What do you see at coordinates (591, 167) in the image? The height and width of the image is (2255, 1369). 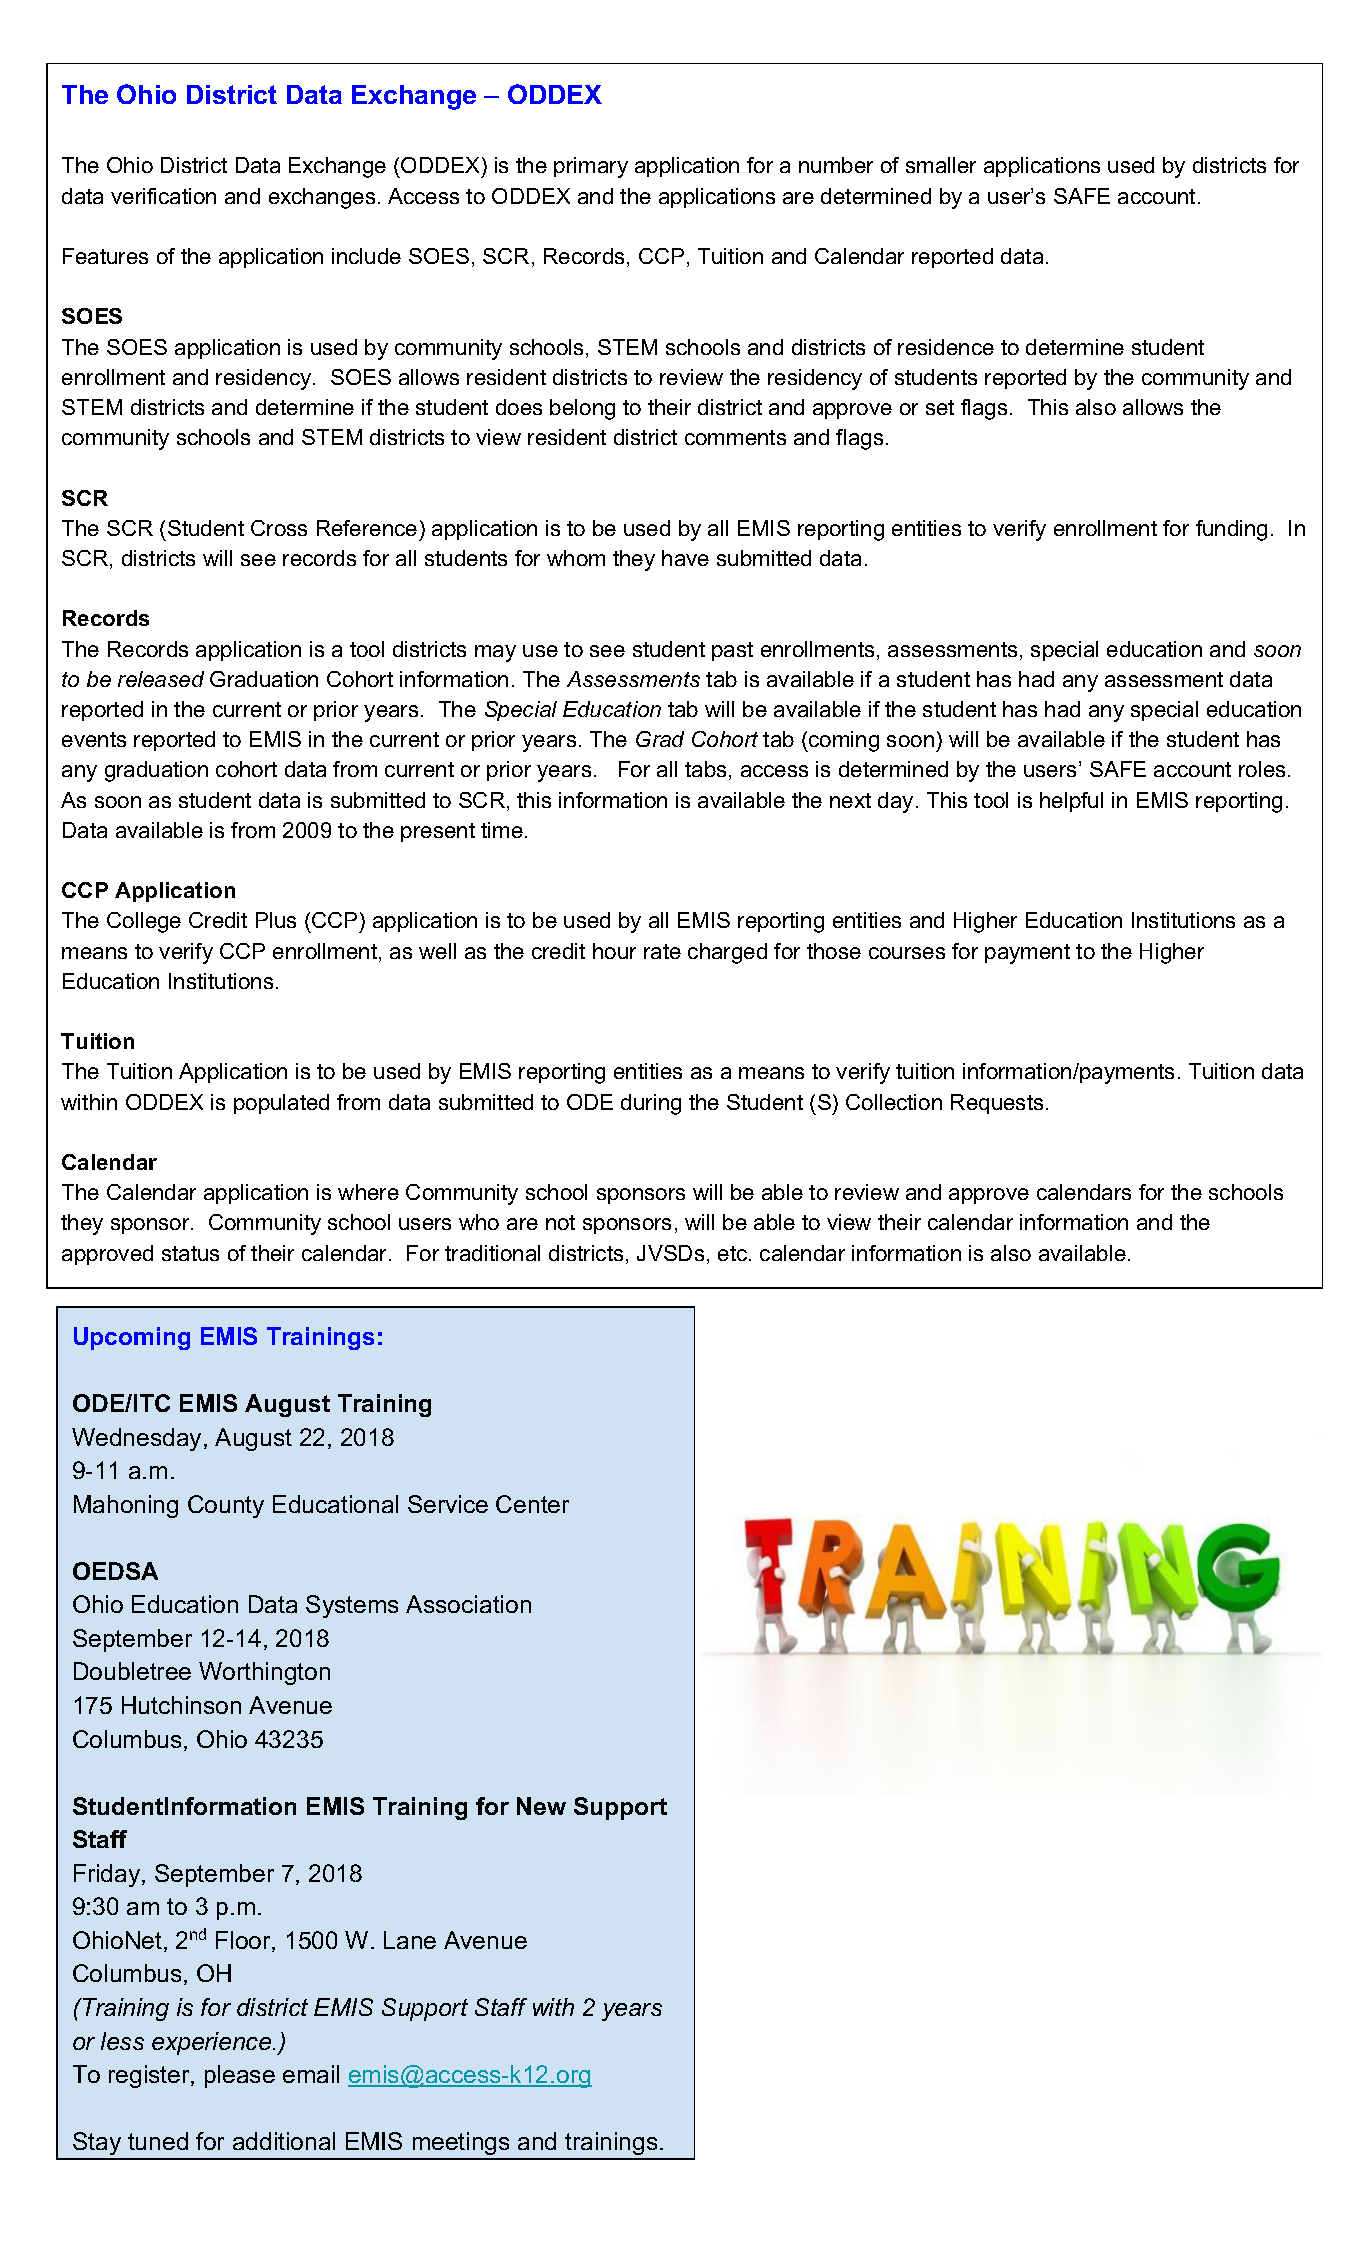 I see `primary` at bounding box center [591, 167].
